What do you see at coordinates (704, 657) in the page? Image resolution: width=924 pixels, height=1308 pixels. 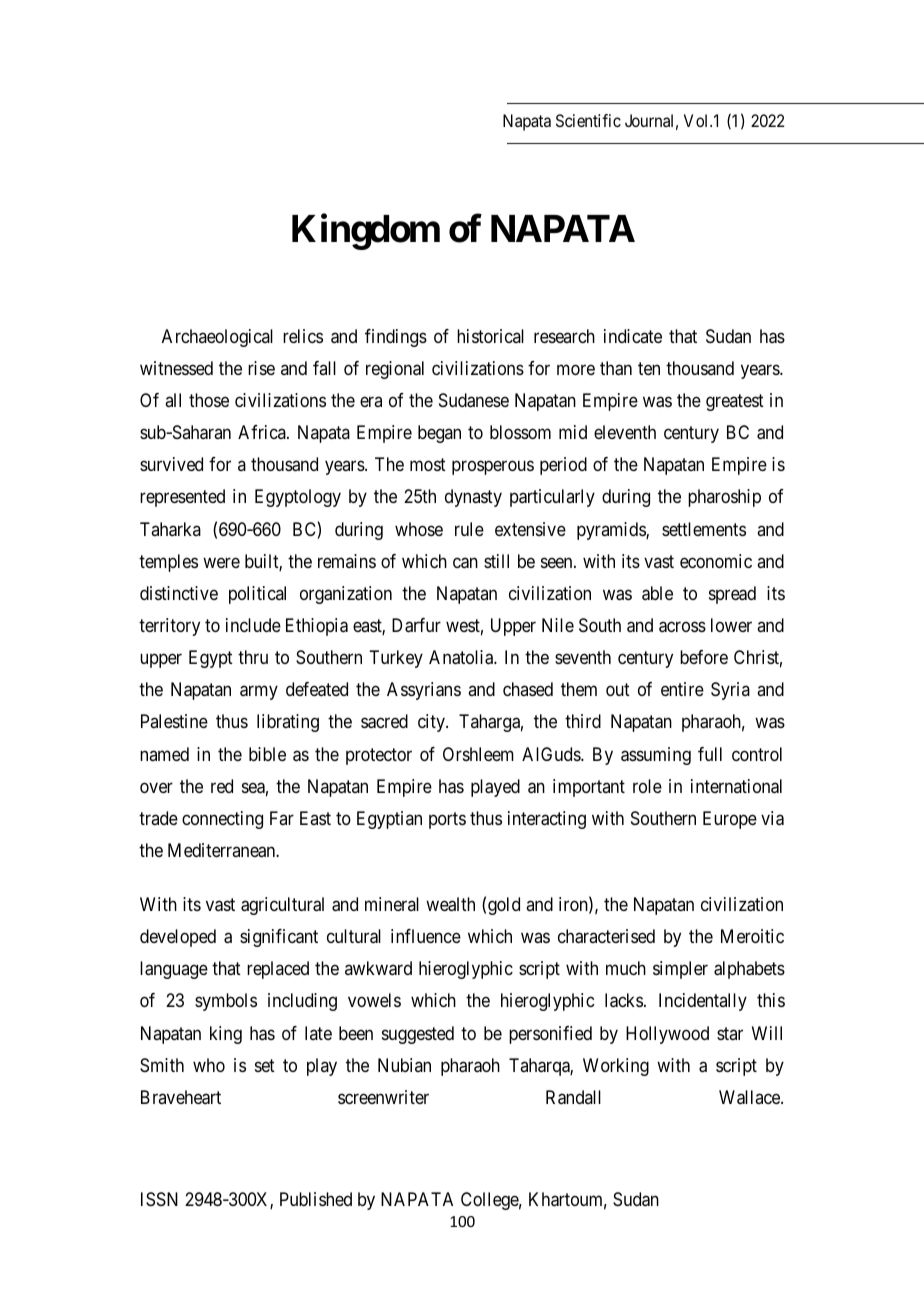 I see `before` at bounding box center [704, 657].
